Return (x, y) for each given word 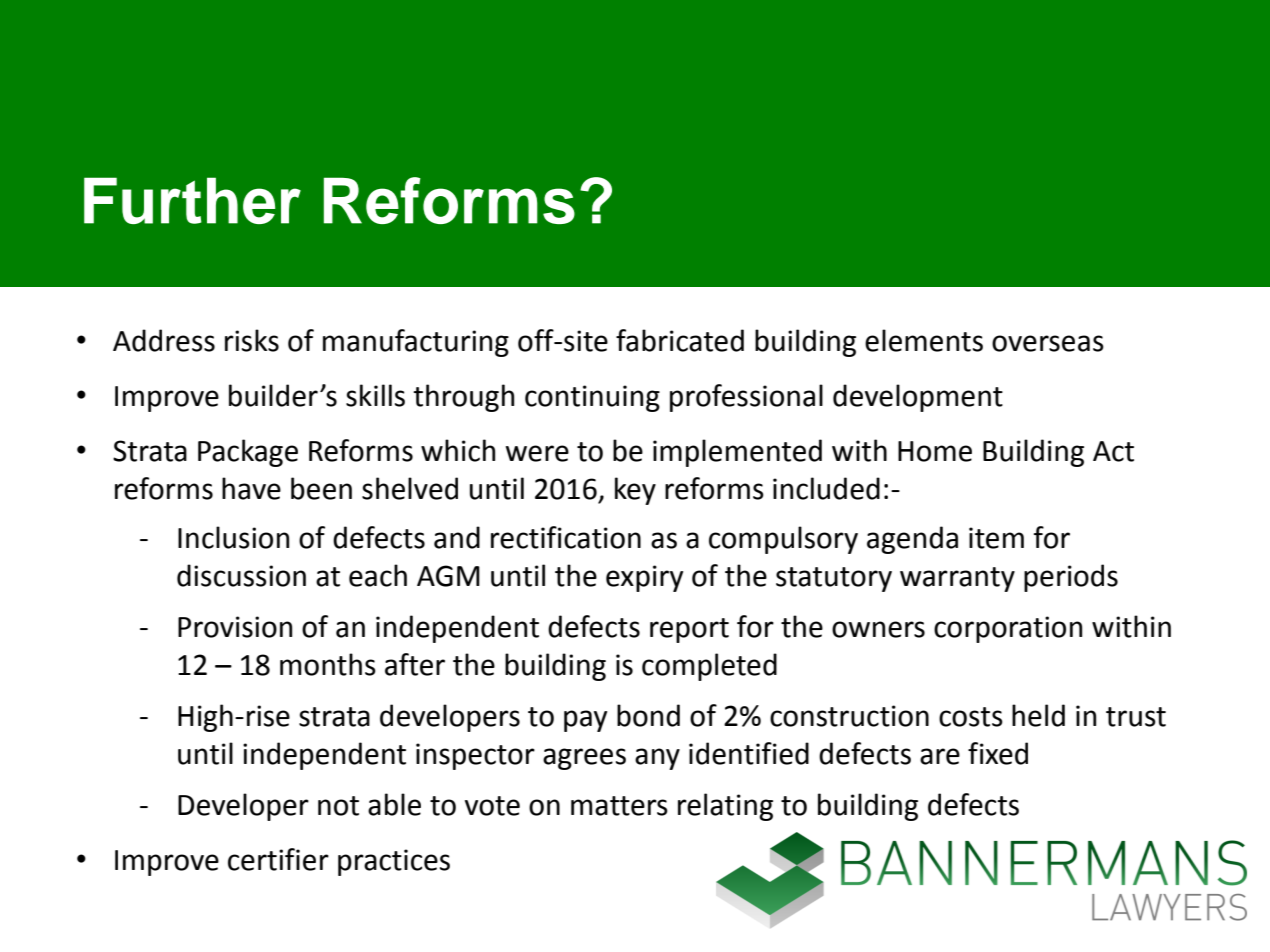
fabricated (680, 340)
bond (648, 715)
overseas (1048, 343)
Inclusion (233, 537)
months (328, 664)
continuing (592, 398)
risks (252, 340)
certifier (278, 859)
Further (192, 200)
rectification (566, 537)
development (918, 398)
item (996, 538)
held (1038, 715)
